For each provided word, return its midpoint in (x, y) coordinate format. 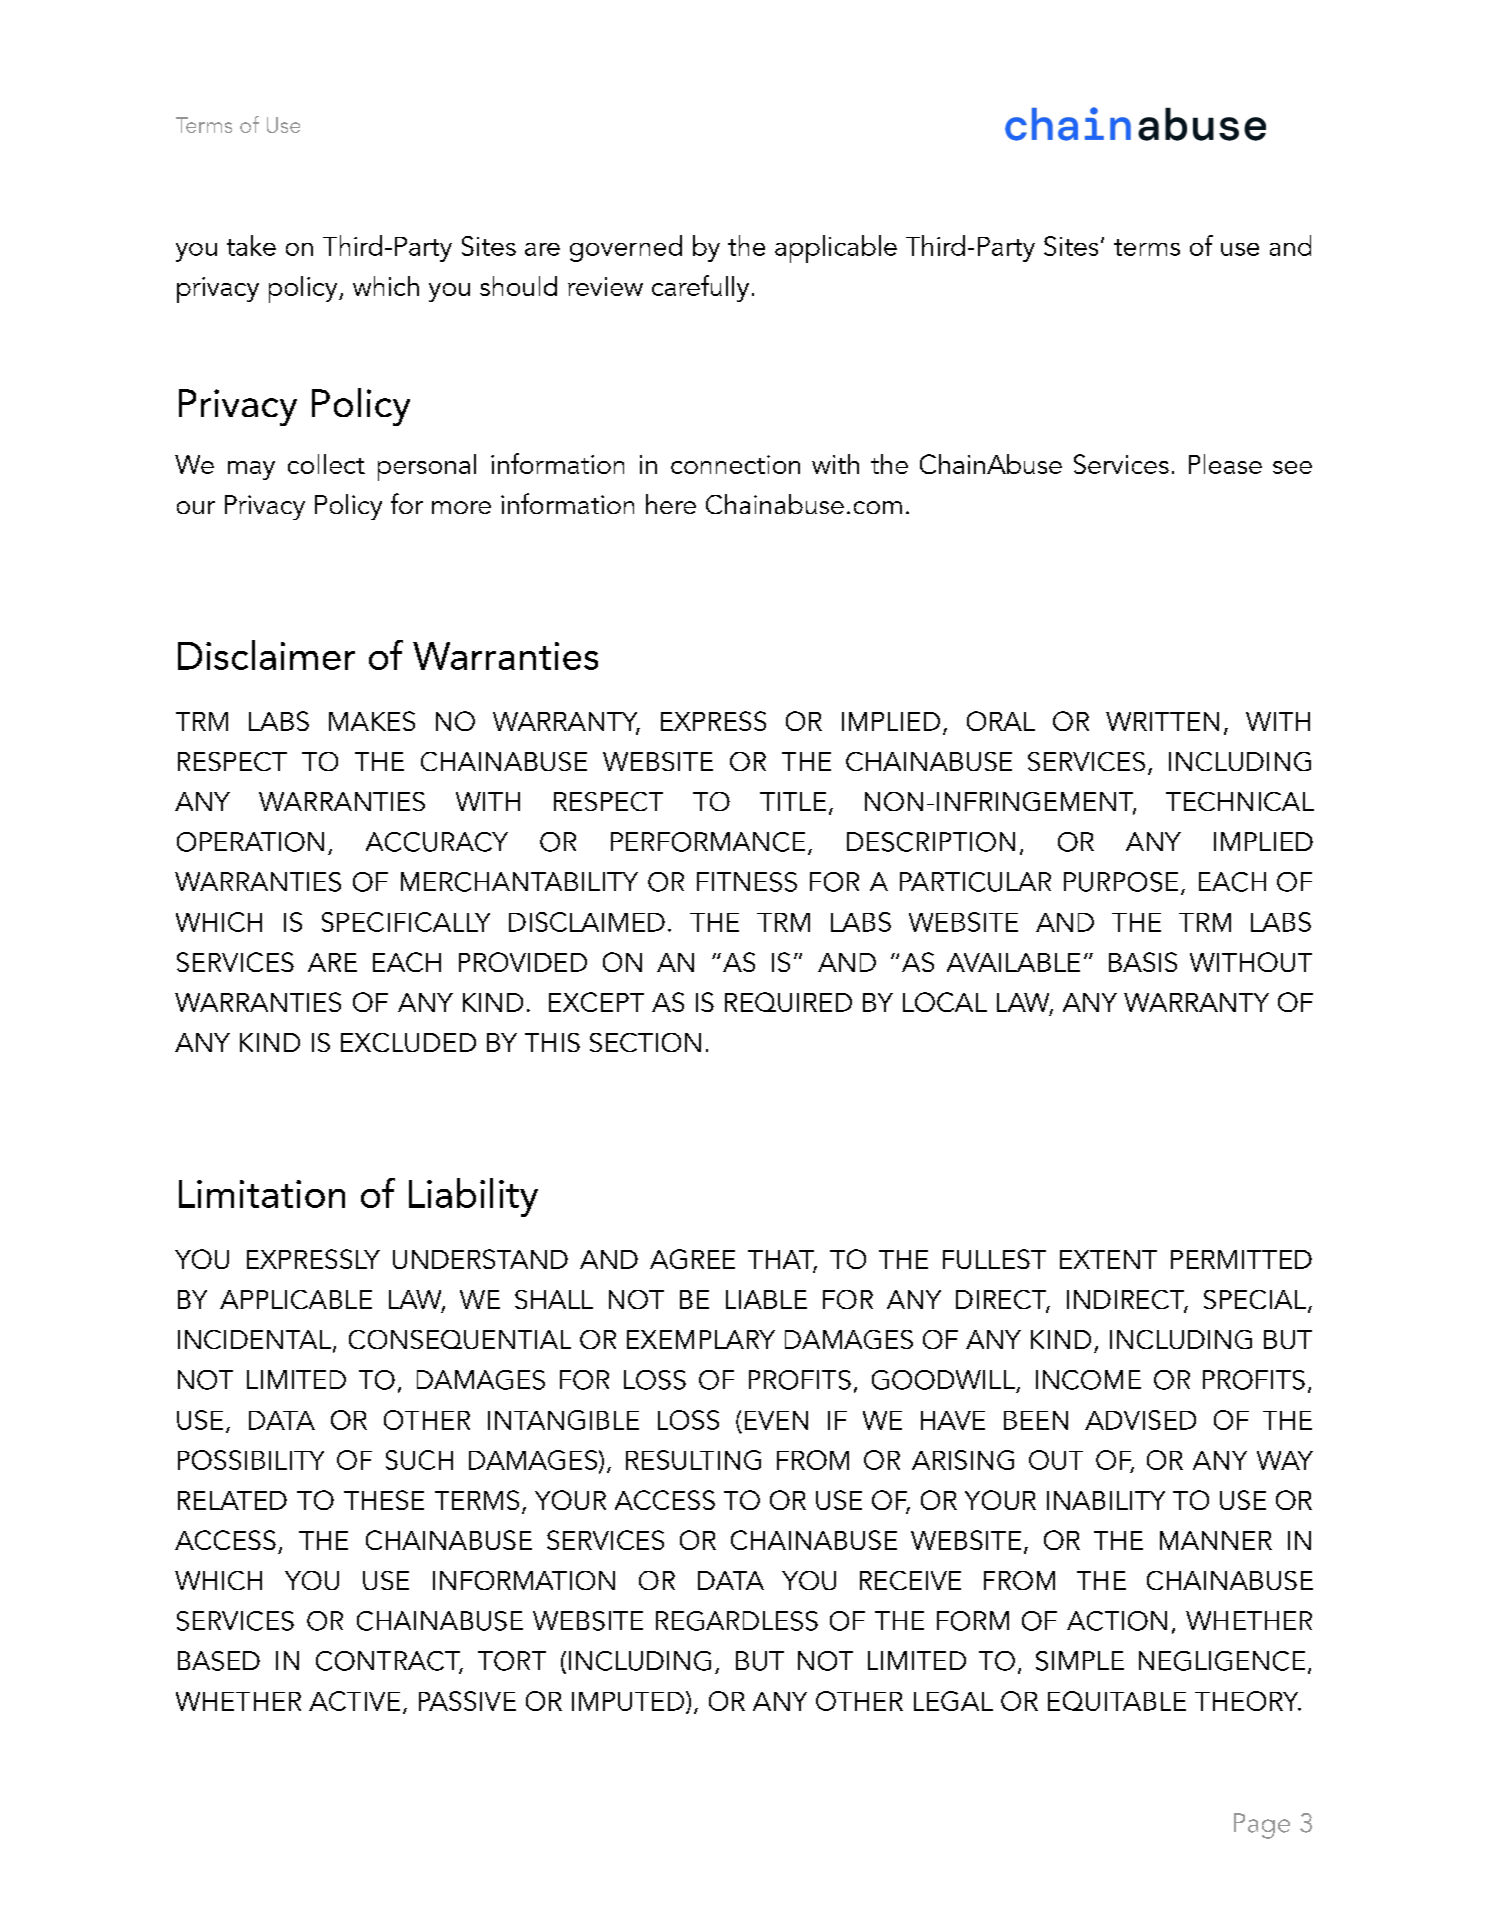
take (251, 245)
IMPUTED (629, 1702)
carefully (700, 288)
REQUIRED (788, 1002)
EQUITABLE (1117, 1701)
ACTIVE (354, 1701)
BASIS (1143, 962)
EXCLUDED (408, 1042)
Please (1225, 464)
